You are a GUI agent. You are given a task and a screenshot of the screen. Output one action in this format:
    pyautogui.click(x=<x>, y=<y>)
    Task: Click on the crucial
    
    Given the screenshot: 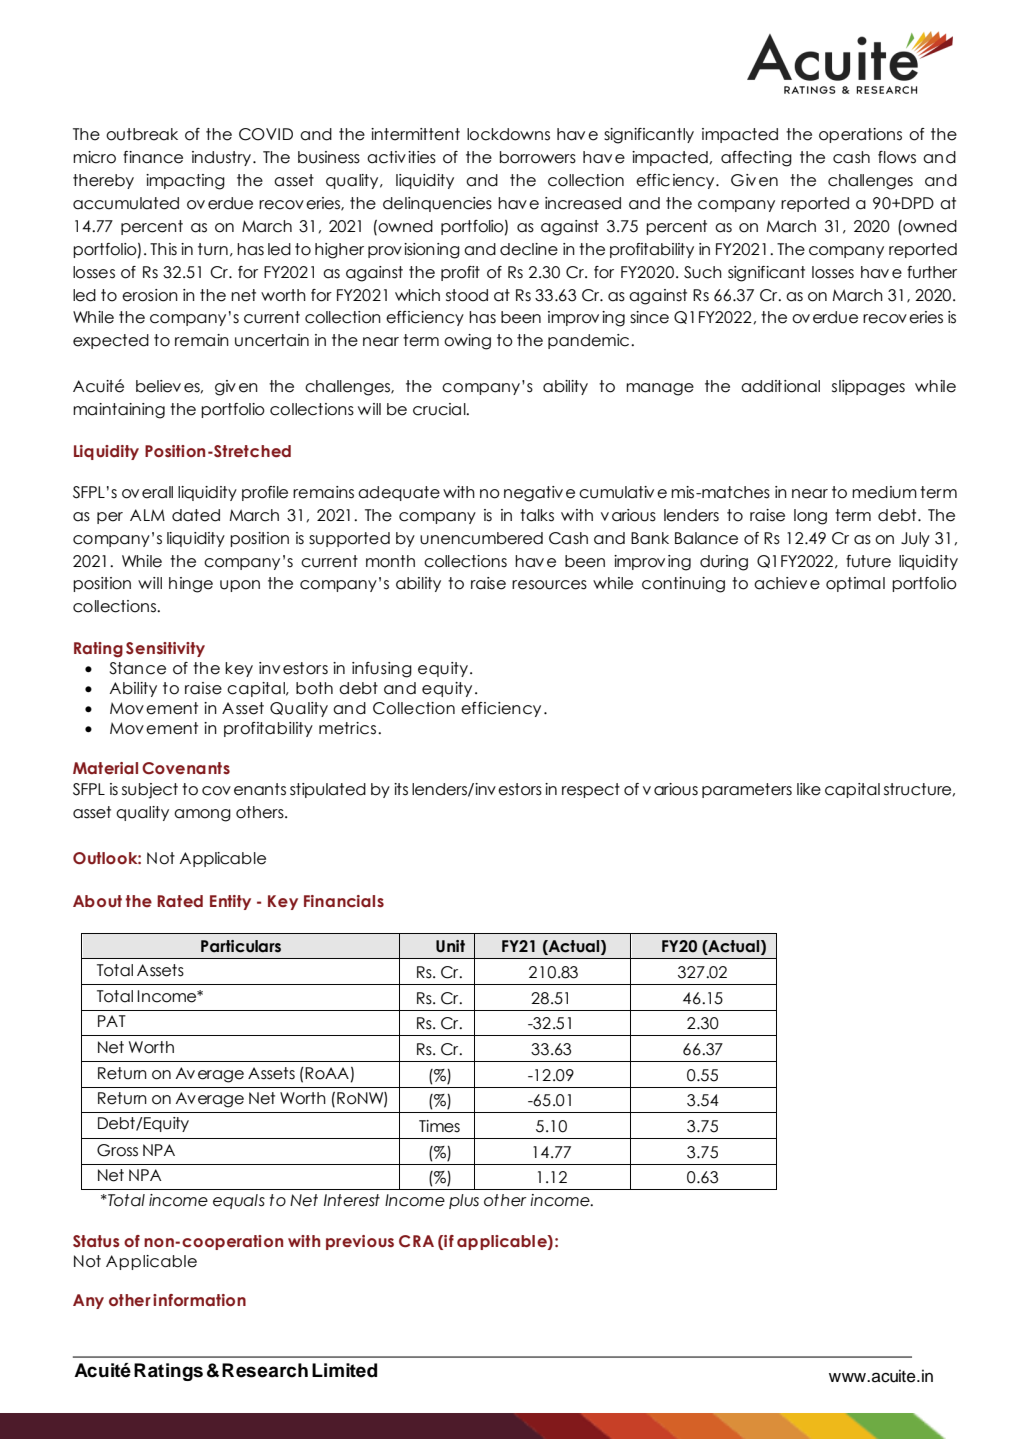 What is the action you would take?
    pyautogui.click(x=440, y=409)
